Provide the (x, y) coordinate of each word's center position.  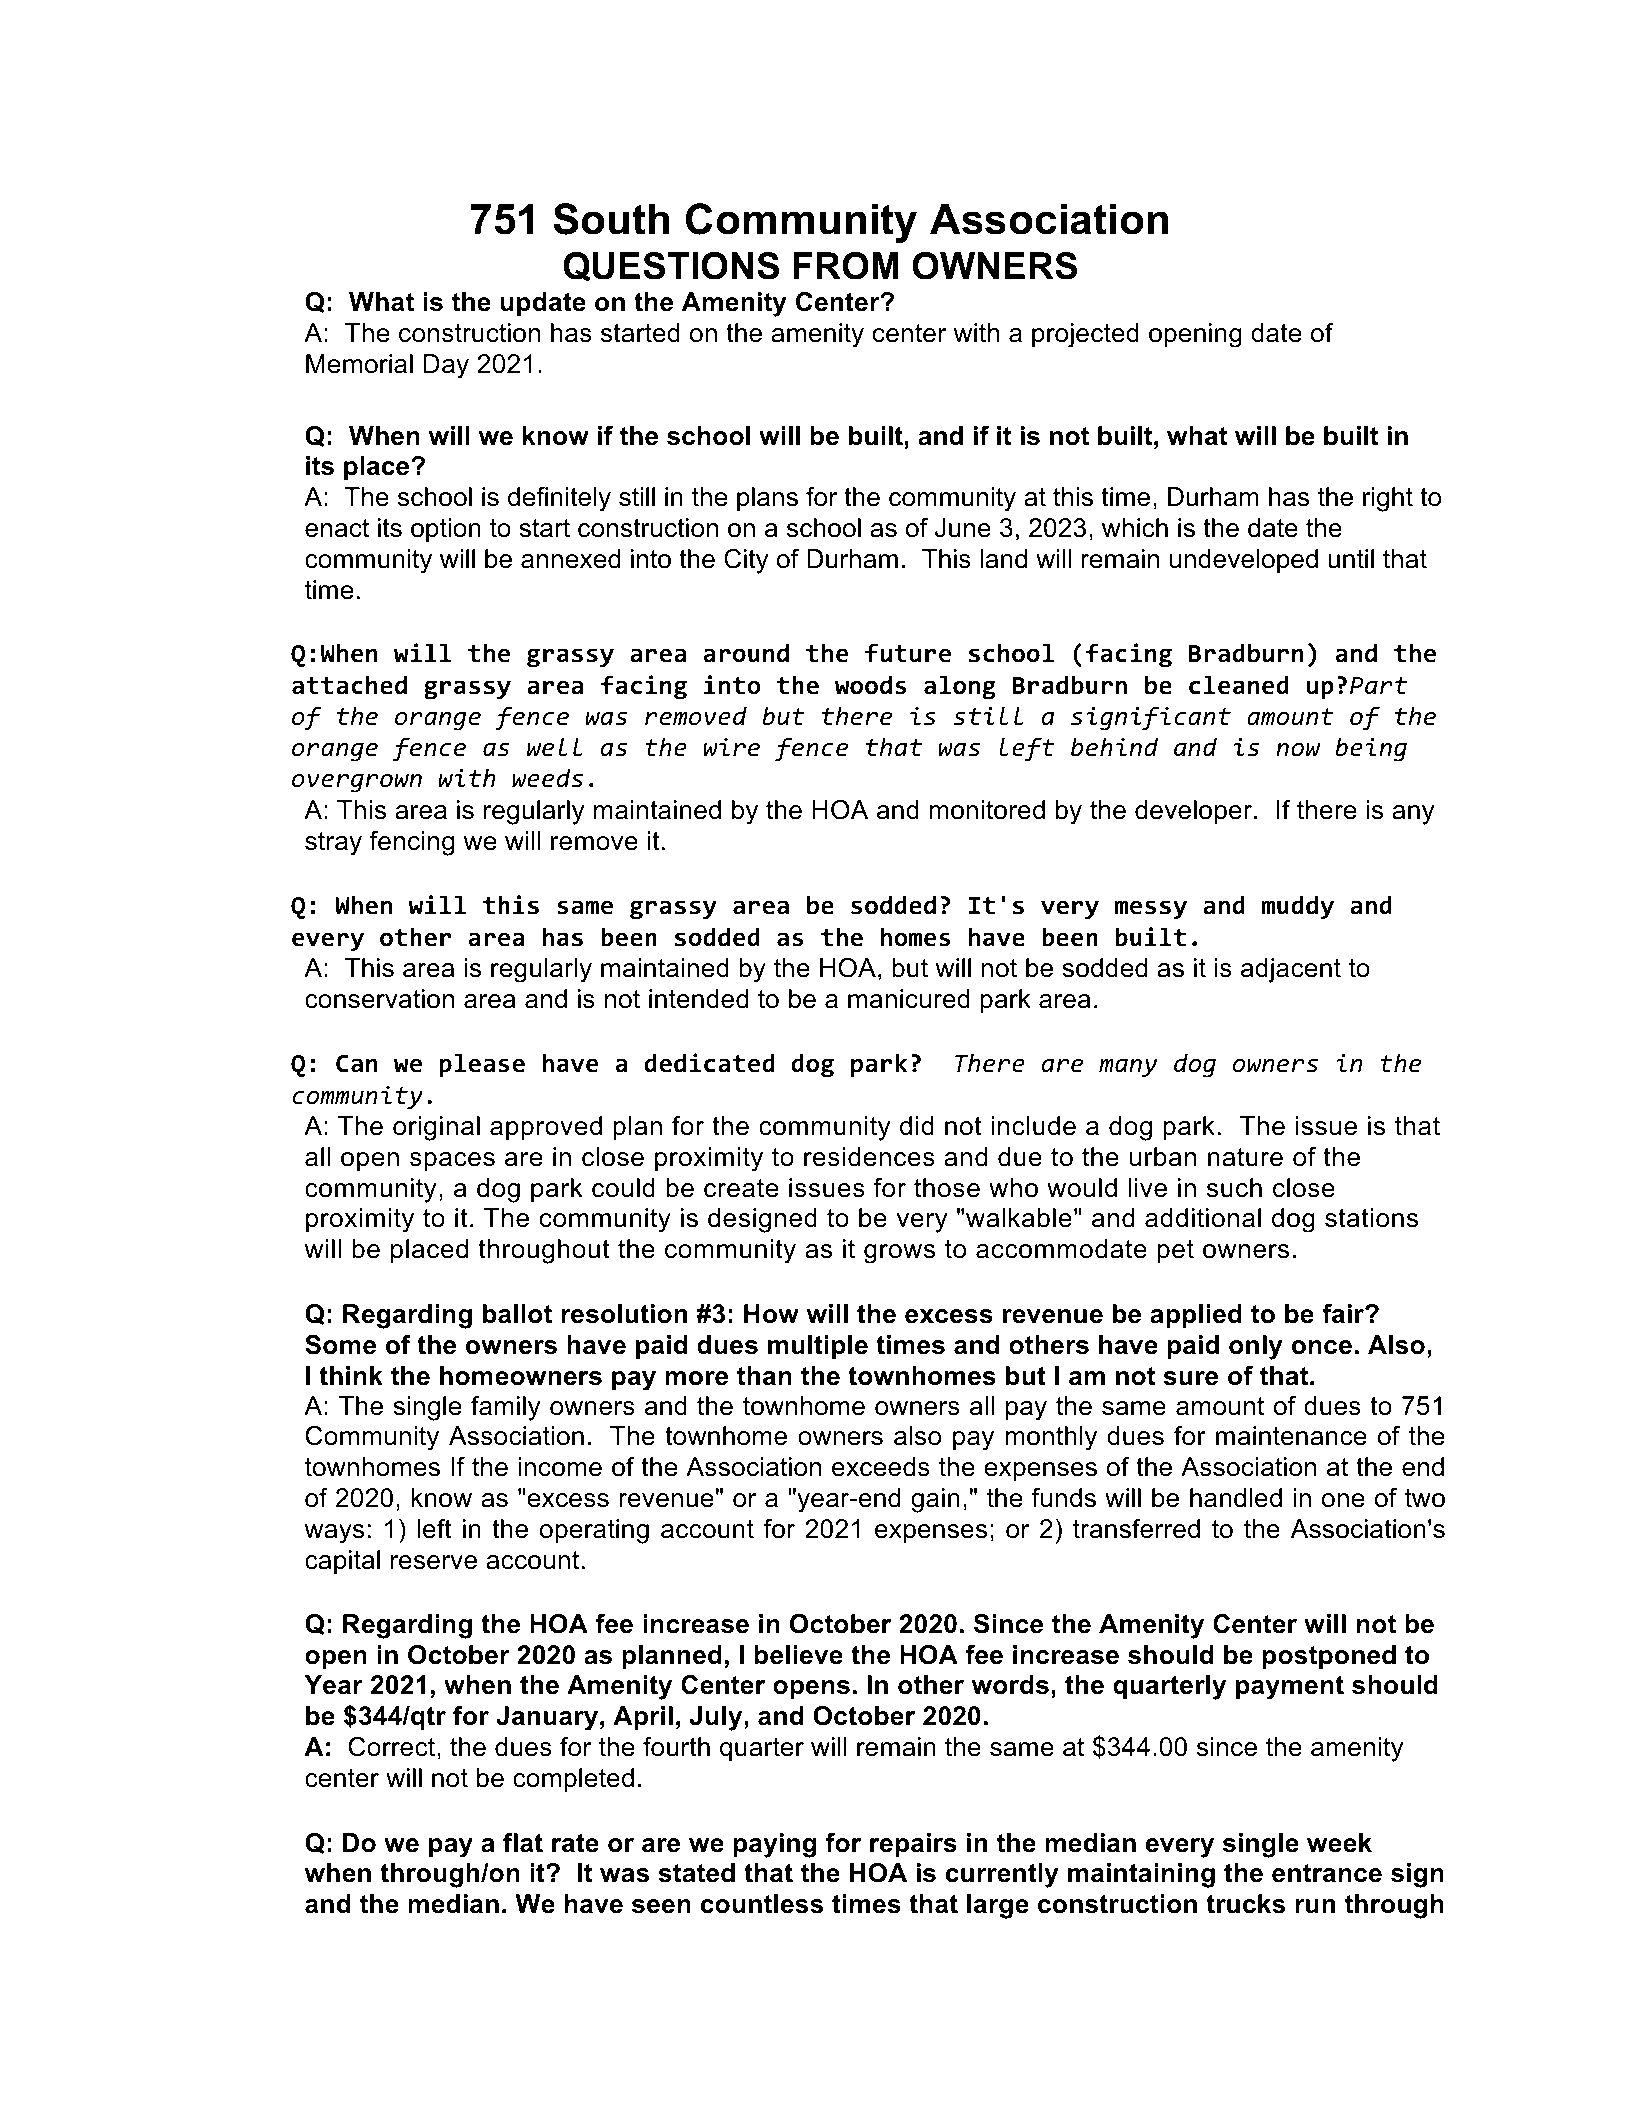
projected (1085, 335)
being (1371, 749)
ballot (517, 1314)
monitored (987, 810)
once (1322, 1347)
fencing (412, 843)
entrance (1327, 1873)
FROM (846, 266)
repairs (913, 1845)
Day (446, 366)
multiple (818, 1347)
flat (523, 1843)
